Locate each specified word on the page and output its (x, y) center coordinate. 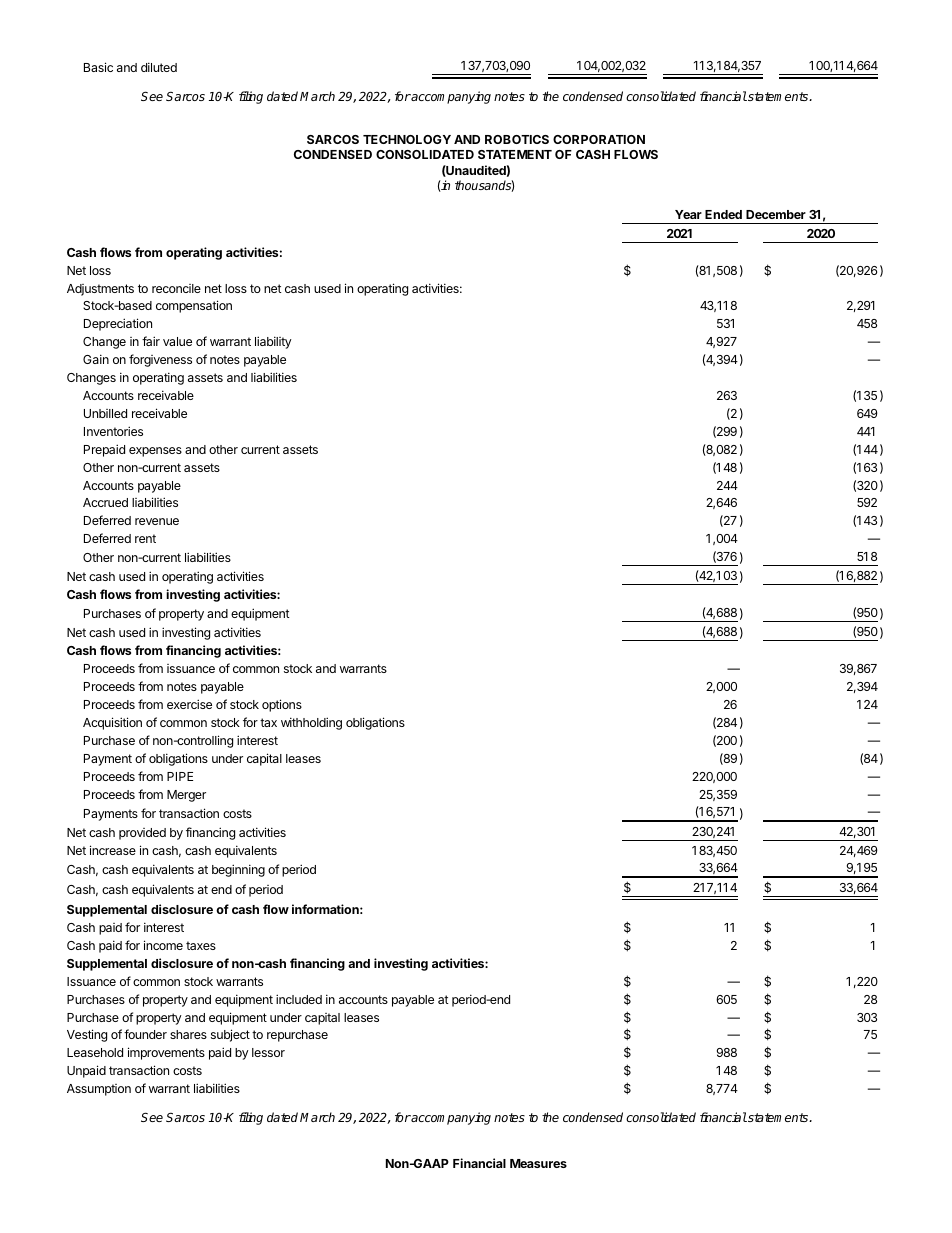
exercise (189, 704)
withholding (311, 723)
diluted (159, 67)
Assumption (99, 1090)
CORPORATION (599, 139)
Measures (538, 1163)
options (282, 705)
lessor (268, 1052)
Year (688, 214)
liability (273, 342)
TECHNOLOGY (407, 139)
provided (142, 834)
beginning (238, 870)
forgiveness (160, 360)
